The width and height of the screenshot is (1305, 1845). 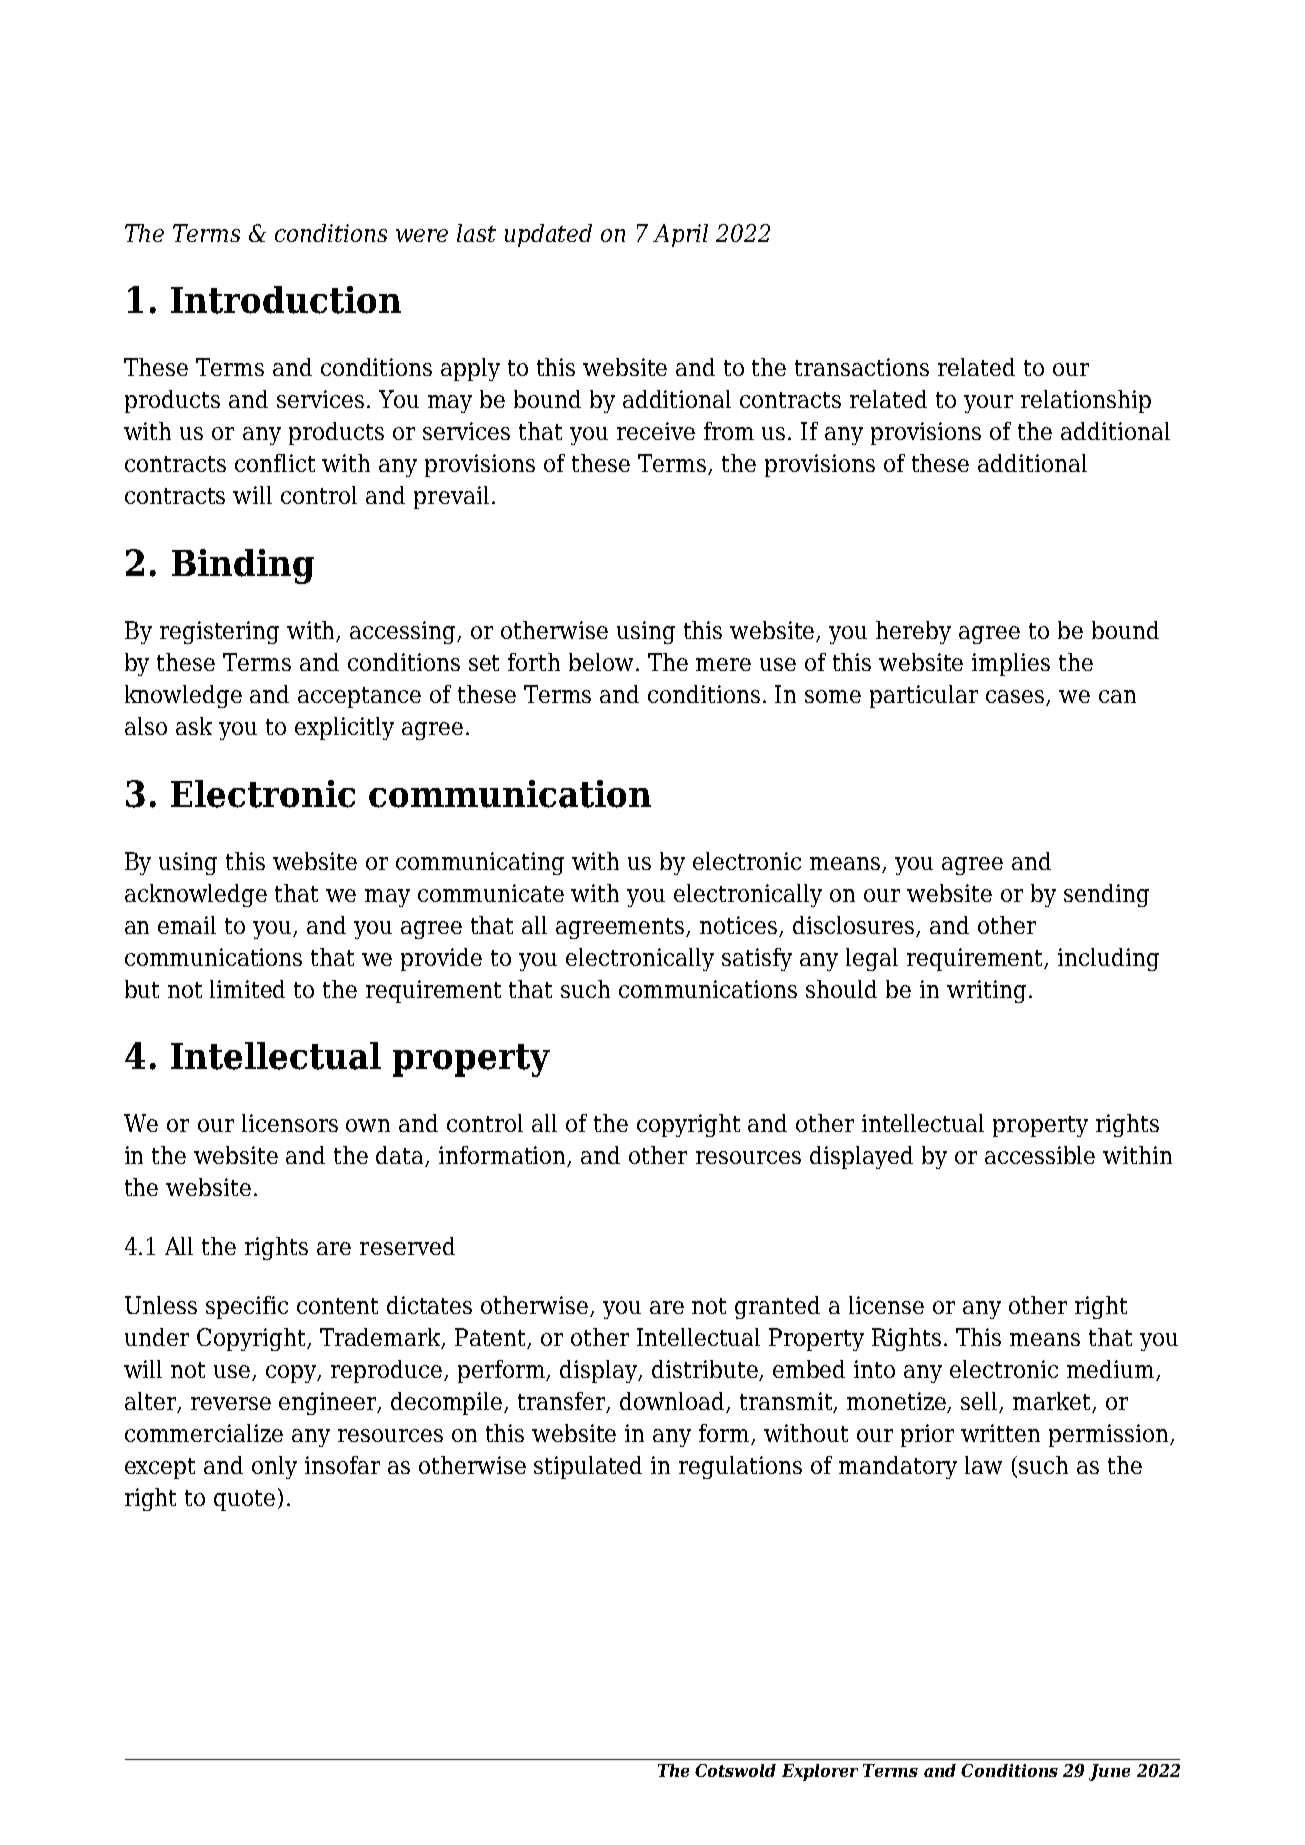 I want to click on sell, so click(x=981, y=1402).
